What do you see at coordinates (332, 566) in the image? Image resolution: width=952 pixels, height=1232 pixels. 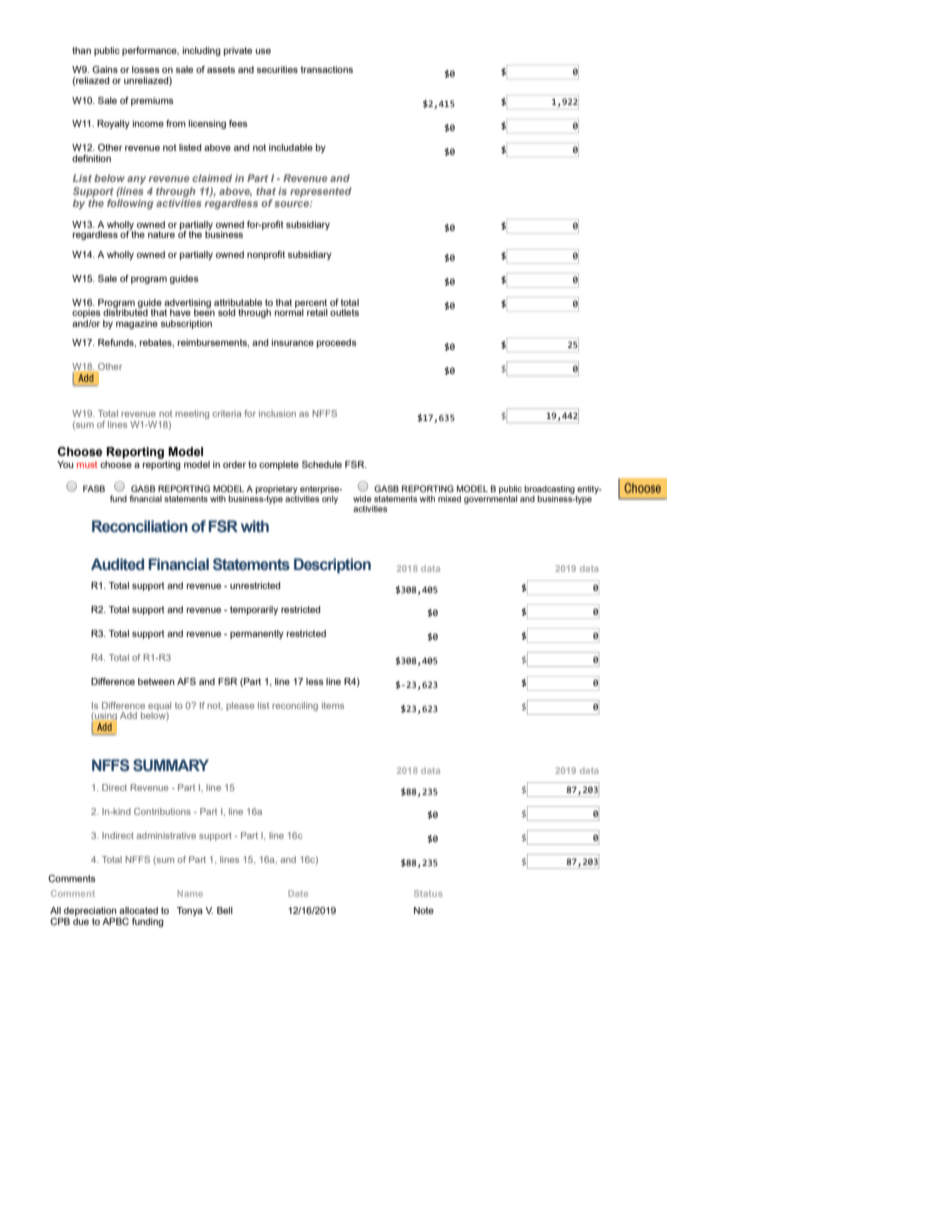 I see `Description` at bounding box center [332, 566].
